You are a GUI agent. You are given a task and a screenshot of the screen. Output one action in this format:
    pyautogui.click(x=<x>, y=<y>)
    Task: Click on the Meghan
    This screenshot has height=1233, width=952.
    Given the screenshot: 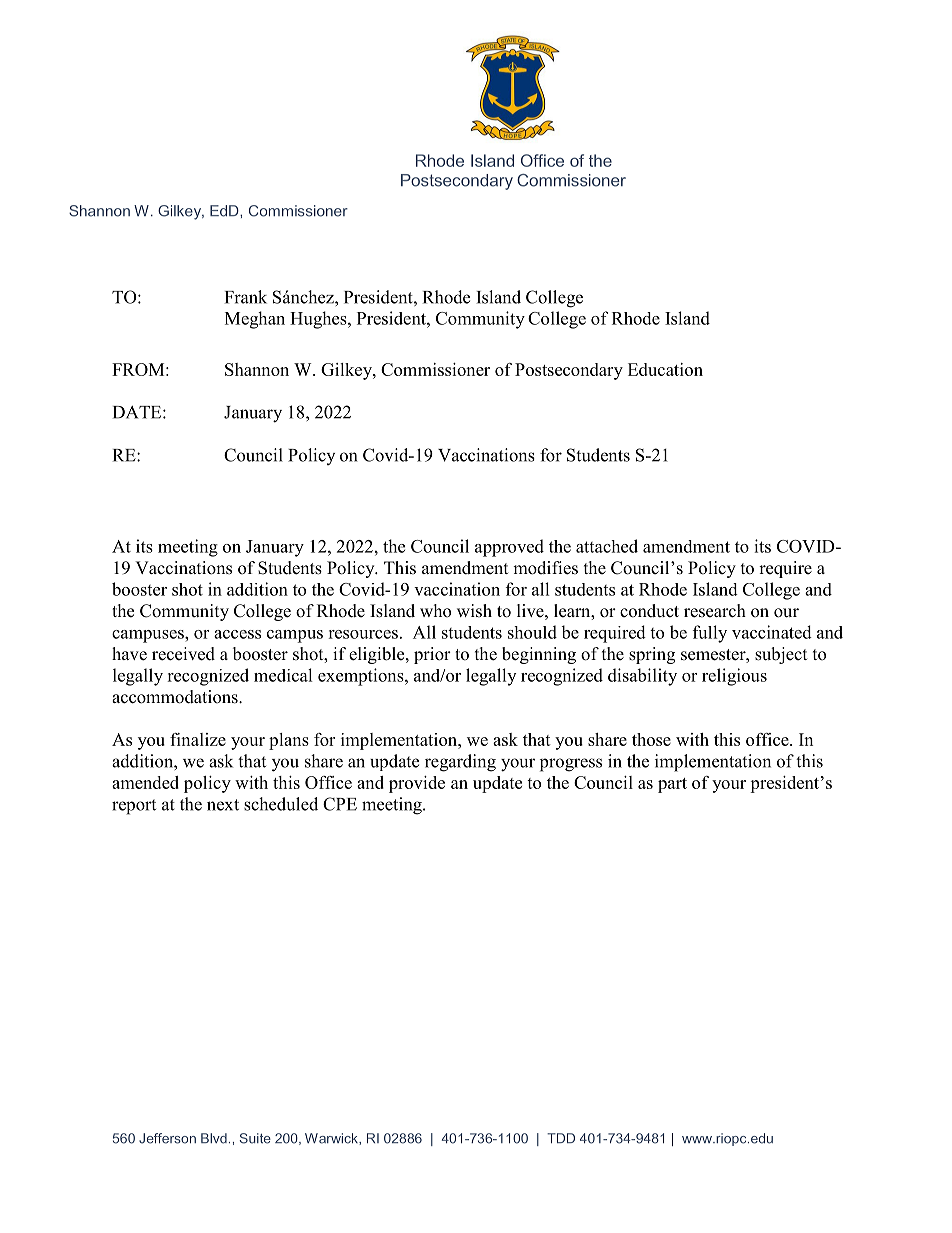 What is the action you would take?
    pyautogui.click(x=255, y=320)
